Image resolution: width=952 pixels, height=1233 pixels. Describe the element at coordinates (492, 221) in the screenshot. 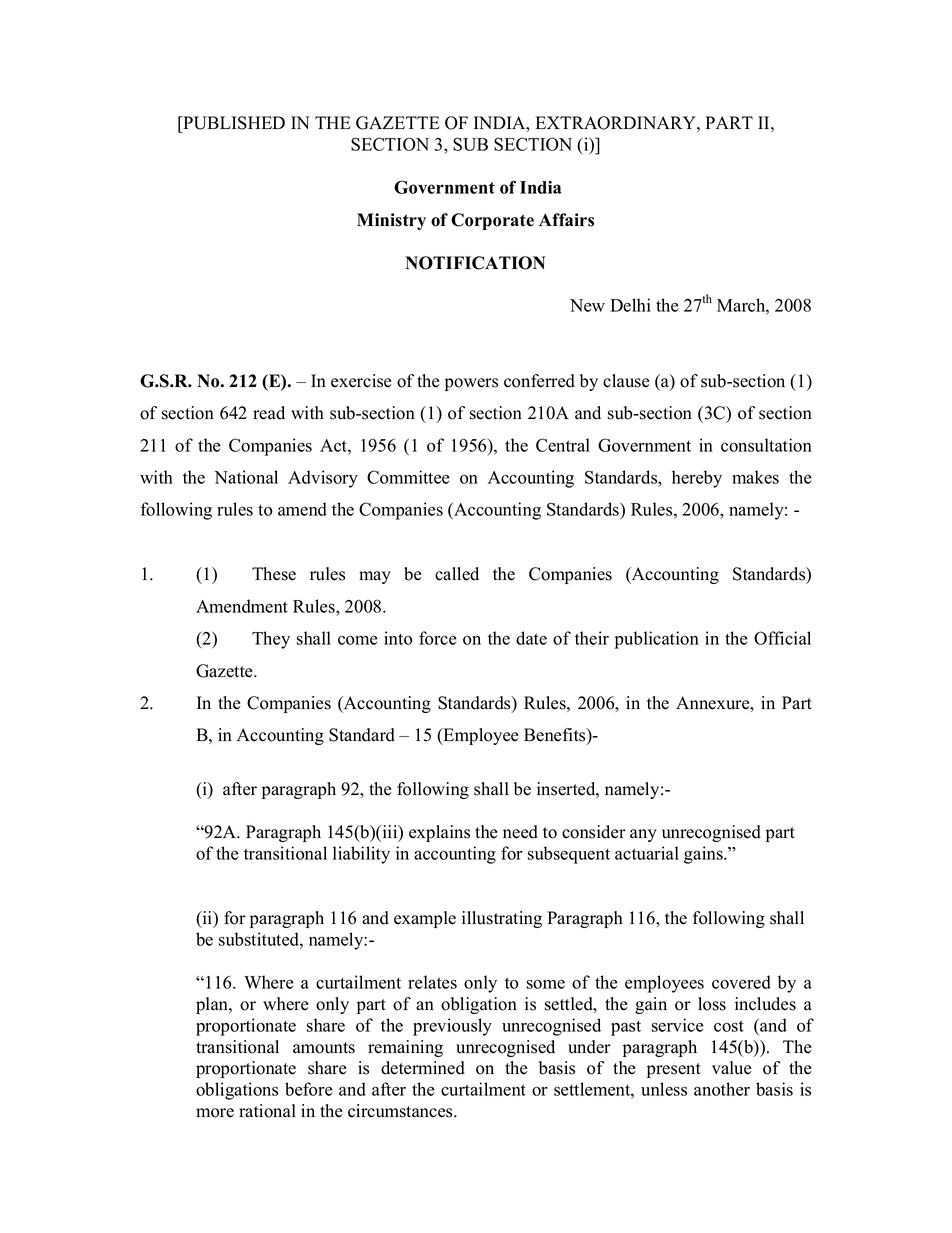

I see `Corporate` at that location.
